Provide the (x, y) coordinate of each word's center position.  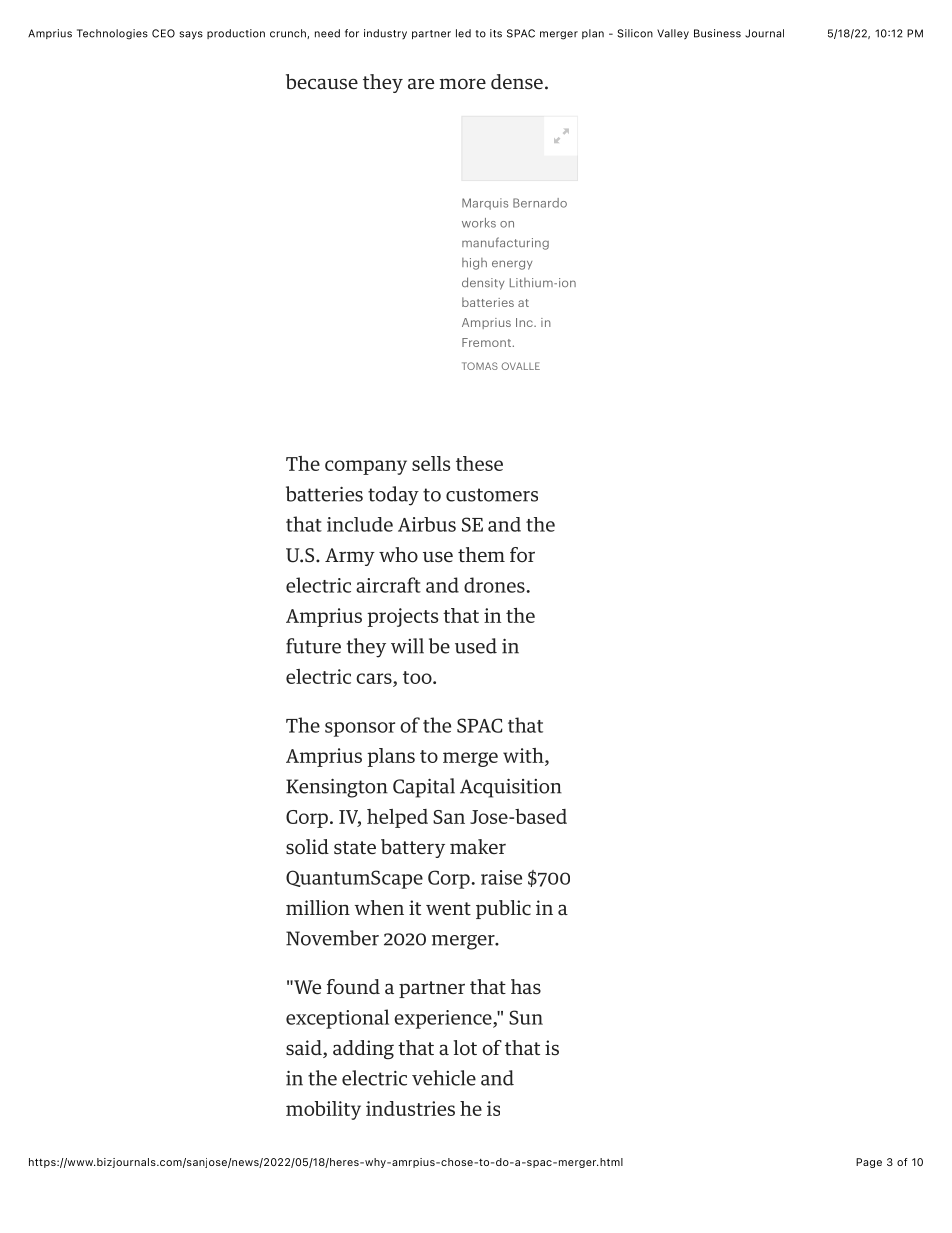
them (481, 554)
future (313, 646)
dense (517, 82)
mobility (323, 1110)
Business (717, 33)
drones (494, 585)
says (191, 35)
